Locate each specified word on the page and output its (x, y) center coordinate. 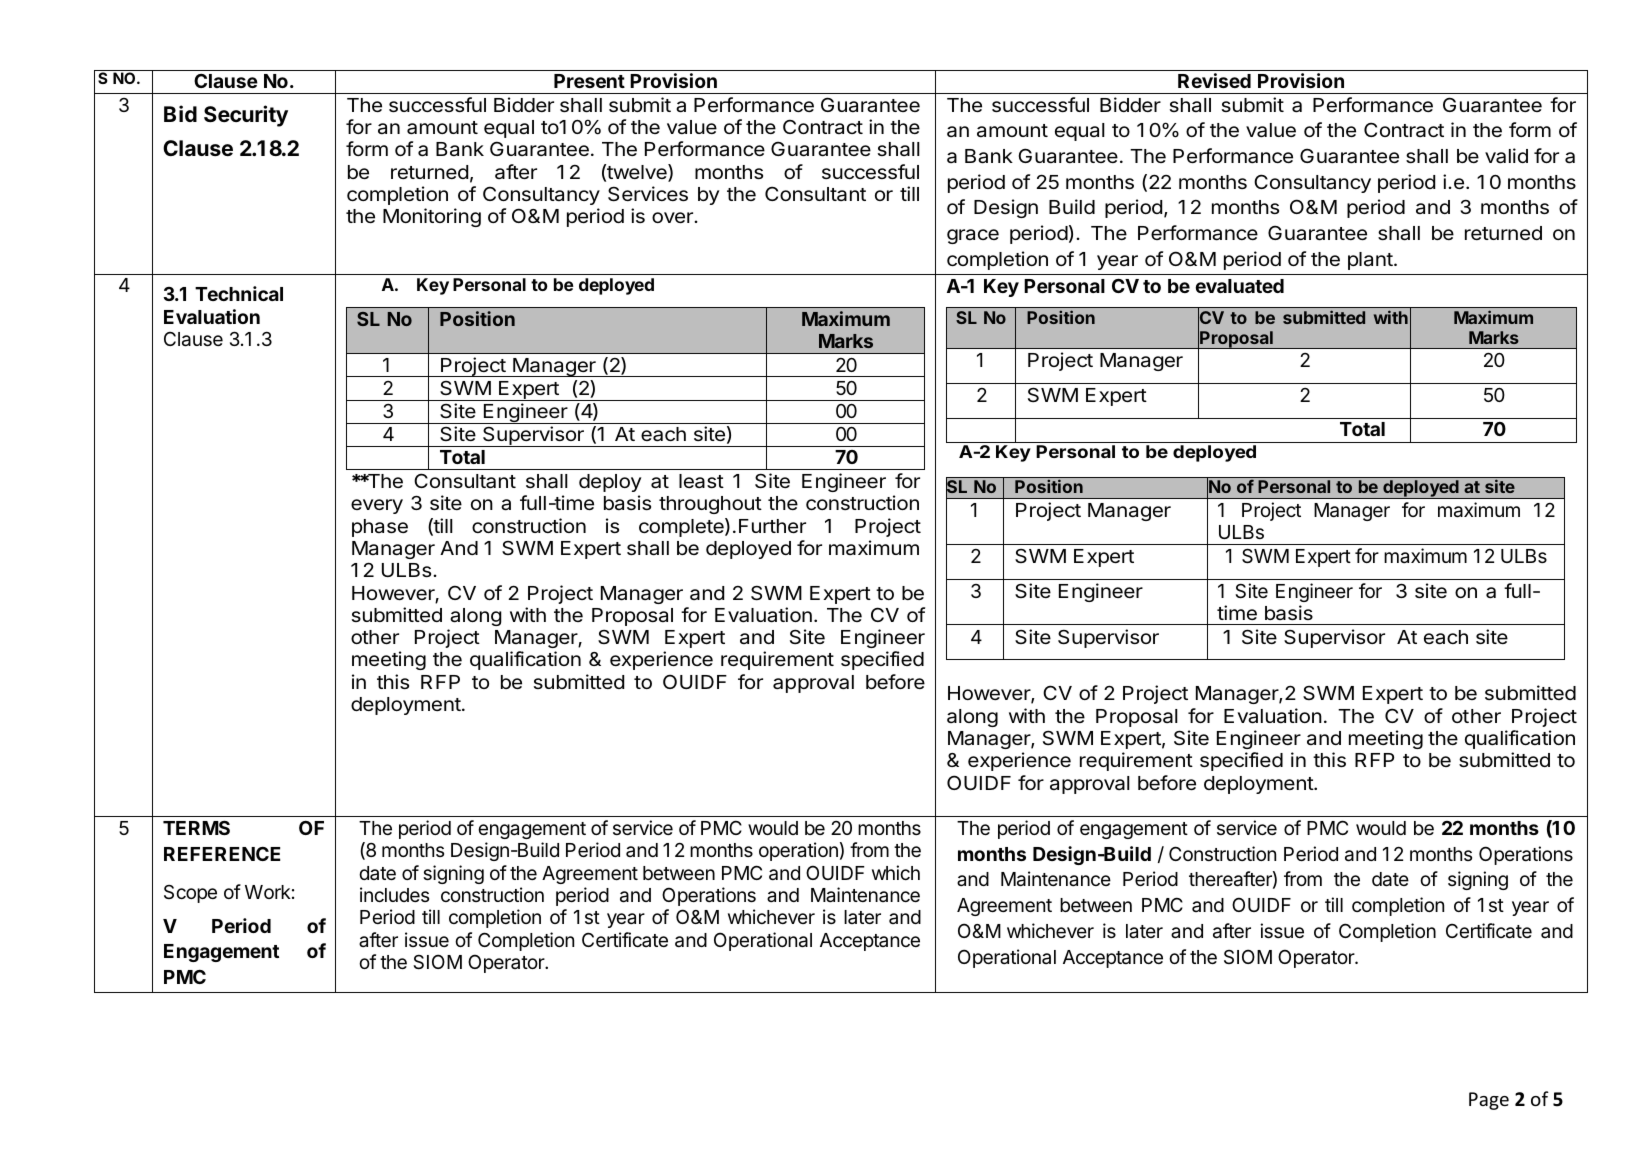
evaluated (1240, 286)
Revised (1214, 80)
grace (973, 236)
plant (1371, 261)
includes (394, 894)
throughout (710, 505)
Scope (190, 894)
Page (1489, 1101)
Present (589, 81)
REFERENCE (222, 853)
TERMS (196, 827)
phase (380, 528)
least (701, 481)
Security (246, 116)
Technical (239, 293)
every (377, 506)
